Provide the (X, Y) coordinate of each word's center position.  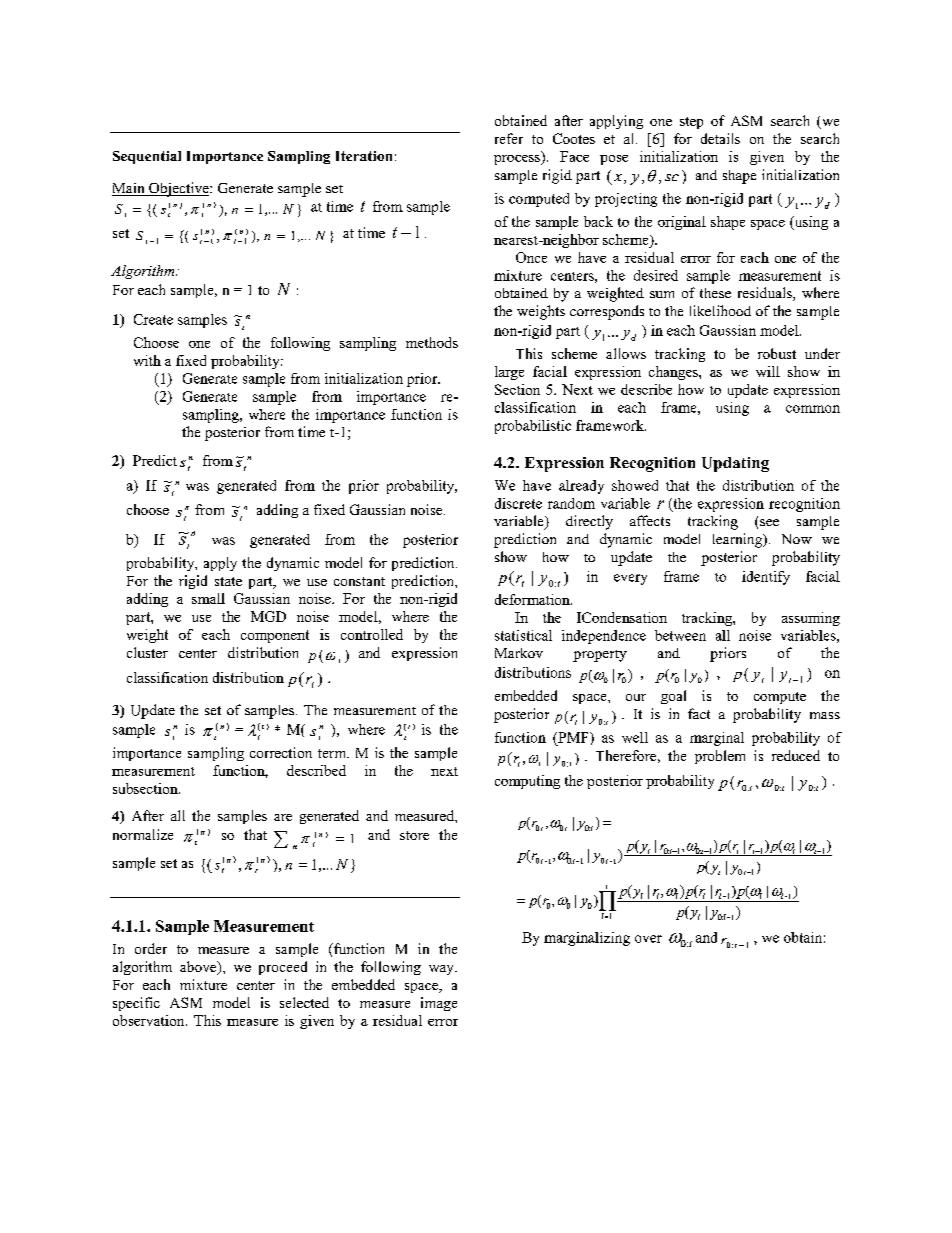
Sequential (147, 157)
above (199, 968)
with (147, 360)
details (720, 138)
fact (699, 713)
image (439, 1004)
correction (281, 752)
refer (509, 138)
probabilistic (533, 427)
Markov (519, 653)
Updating (735, 464)
